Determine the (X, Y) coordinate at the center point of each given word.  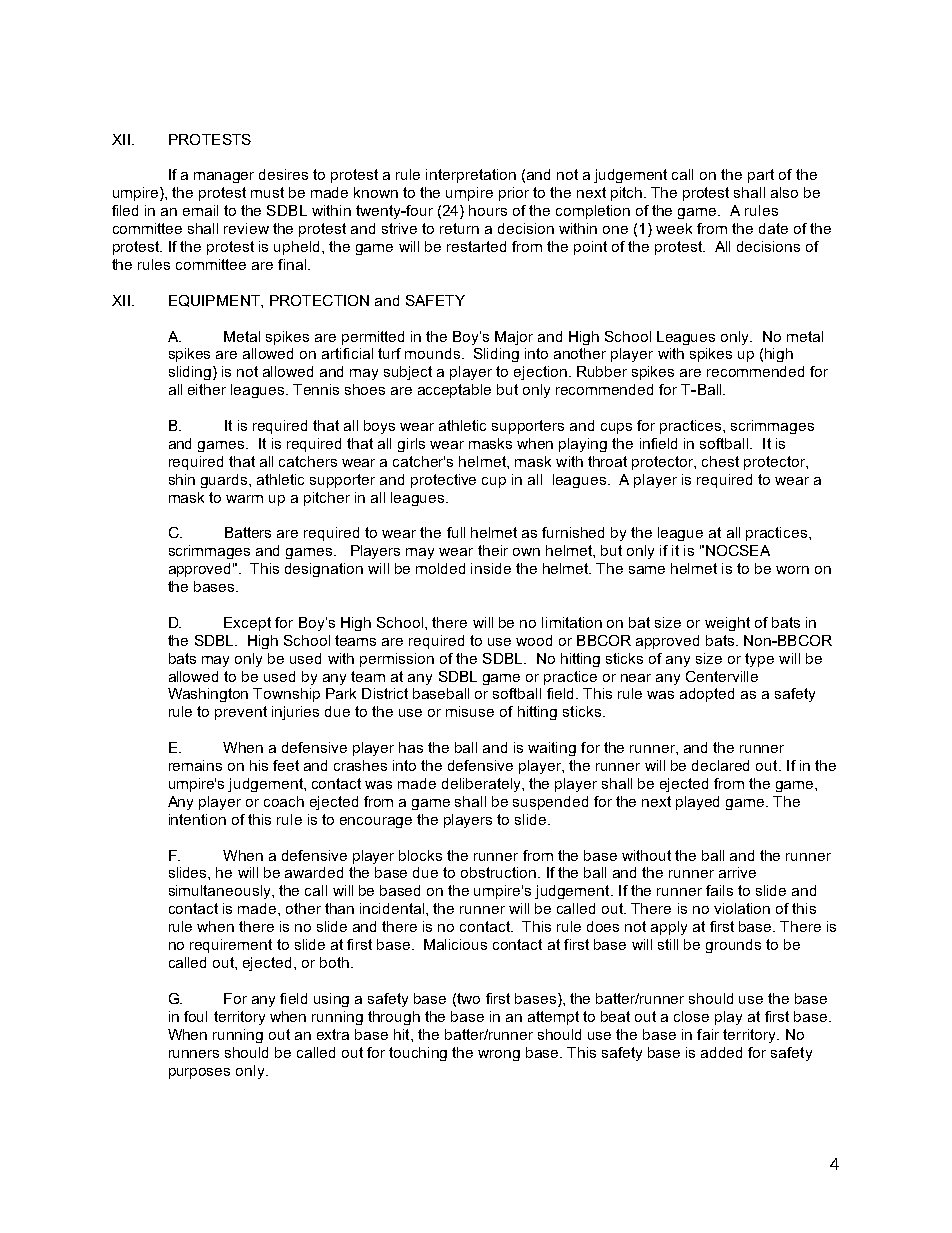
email (200, 210)
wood (534, 640)
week (674, 228)
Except (247, 624)
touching (418, 1054)
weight (727, 624)
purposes (199, 1073)
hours (488, 210)
